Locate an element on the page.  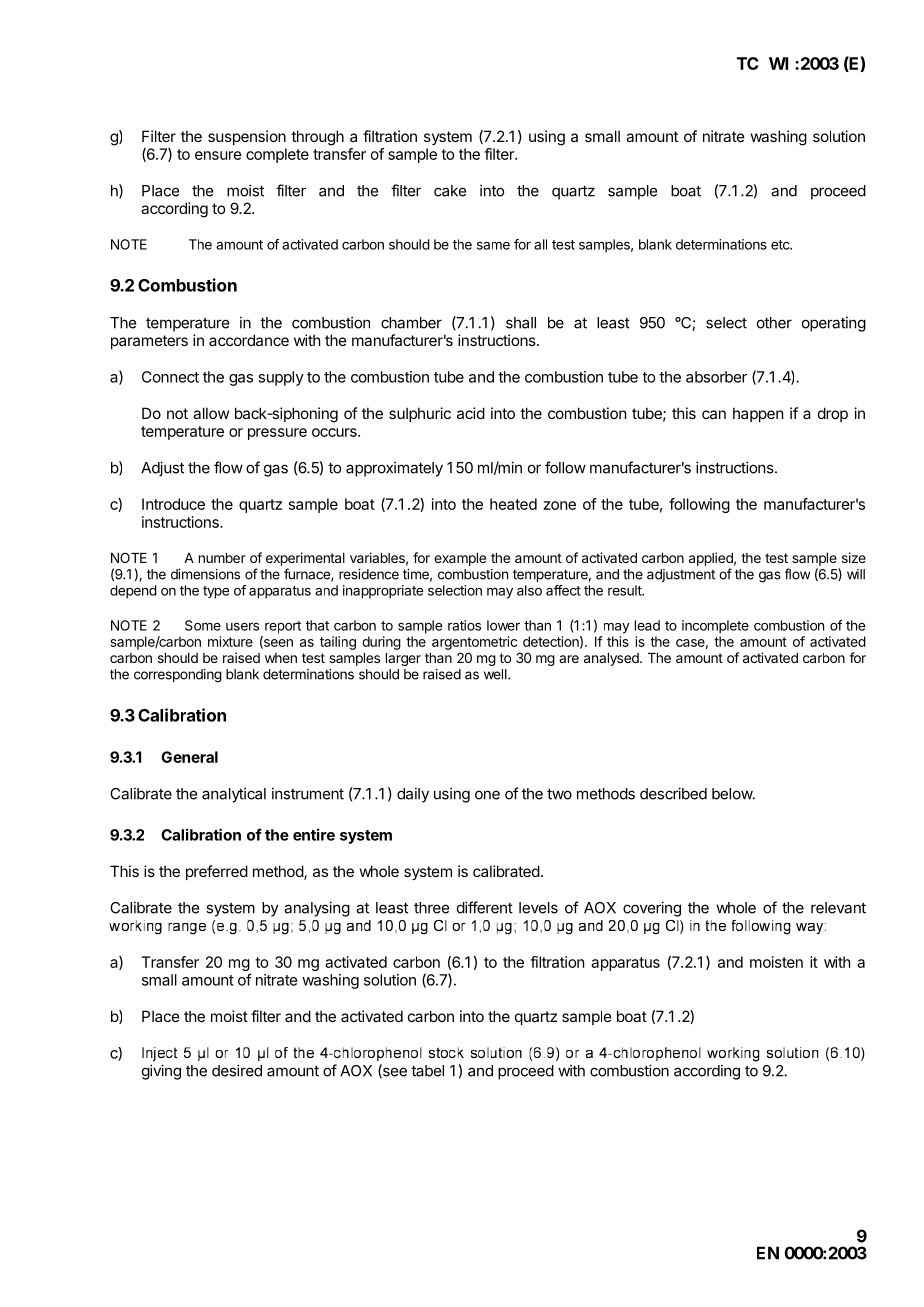
lower is located at coordinates (503, 625).
